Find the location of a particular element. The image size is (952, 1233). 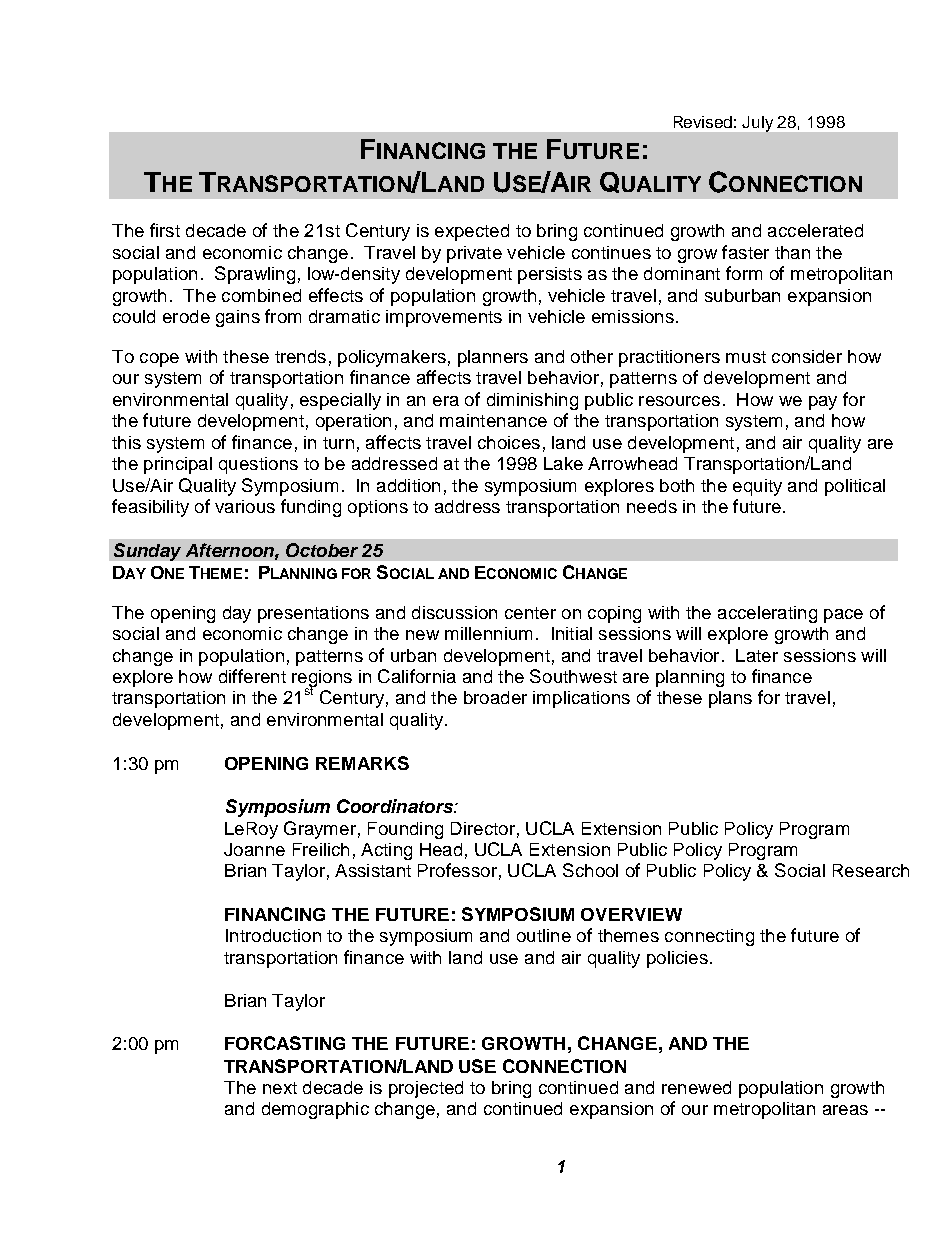

accelerating is located at coordinates (767, 614).
